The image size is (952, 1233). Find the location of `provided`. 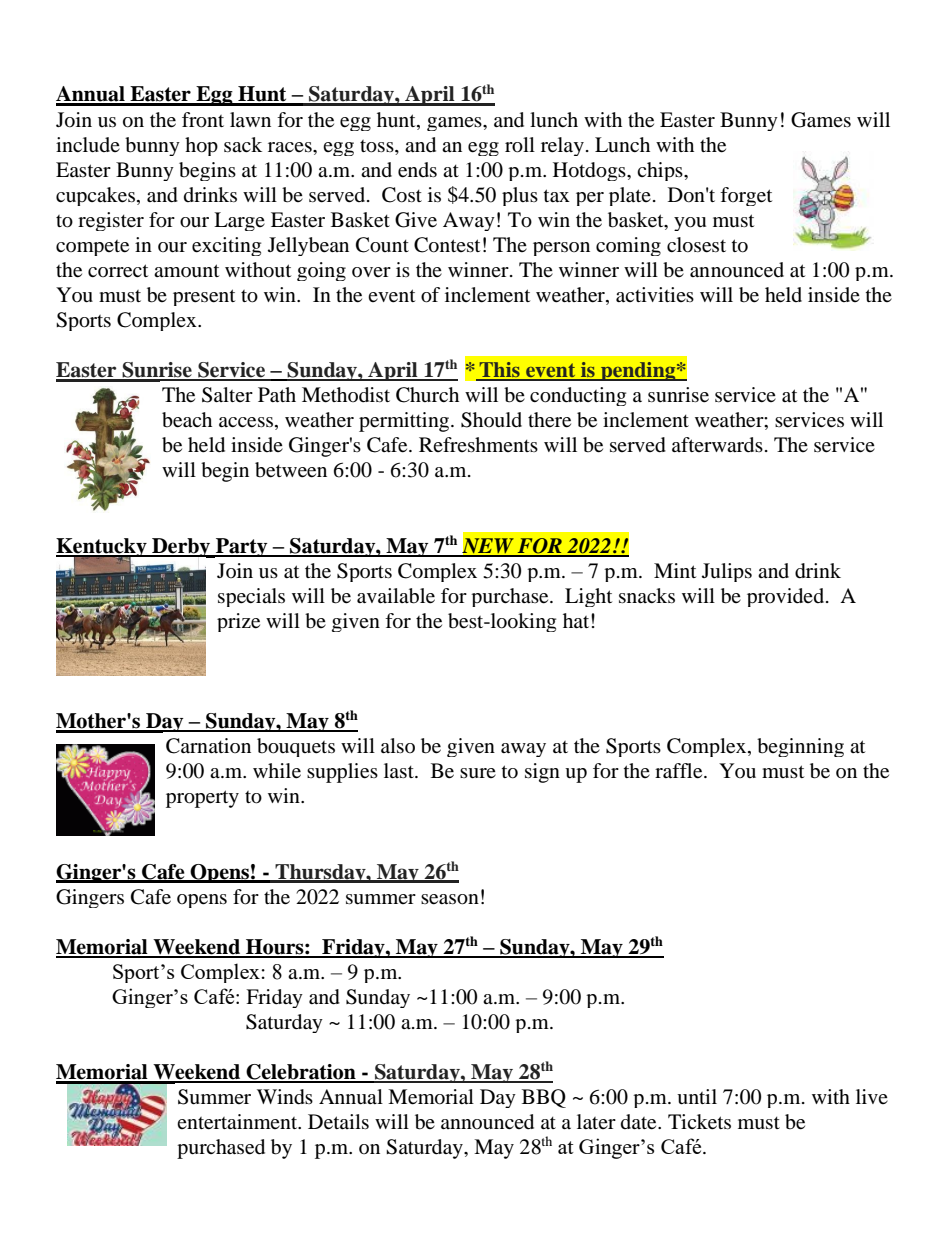

provided is located at coordinates (787, 597).
